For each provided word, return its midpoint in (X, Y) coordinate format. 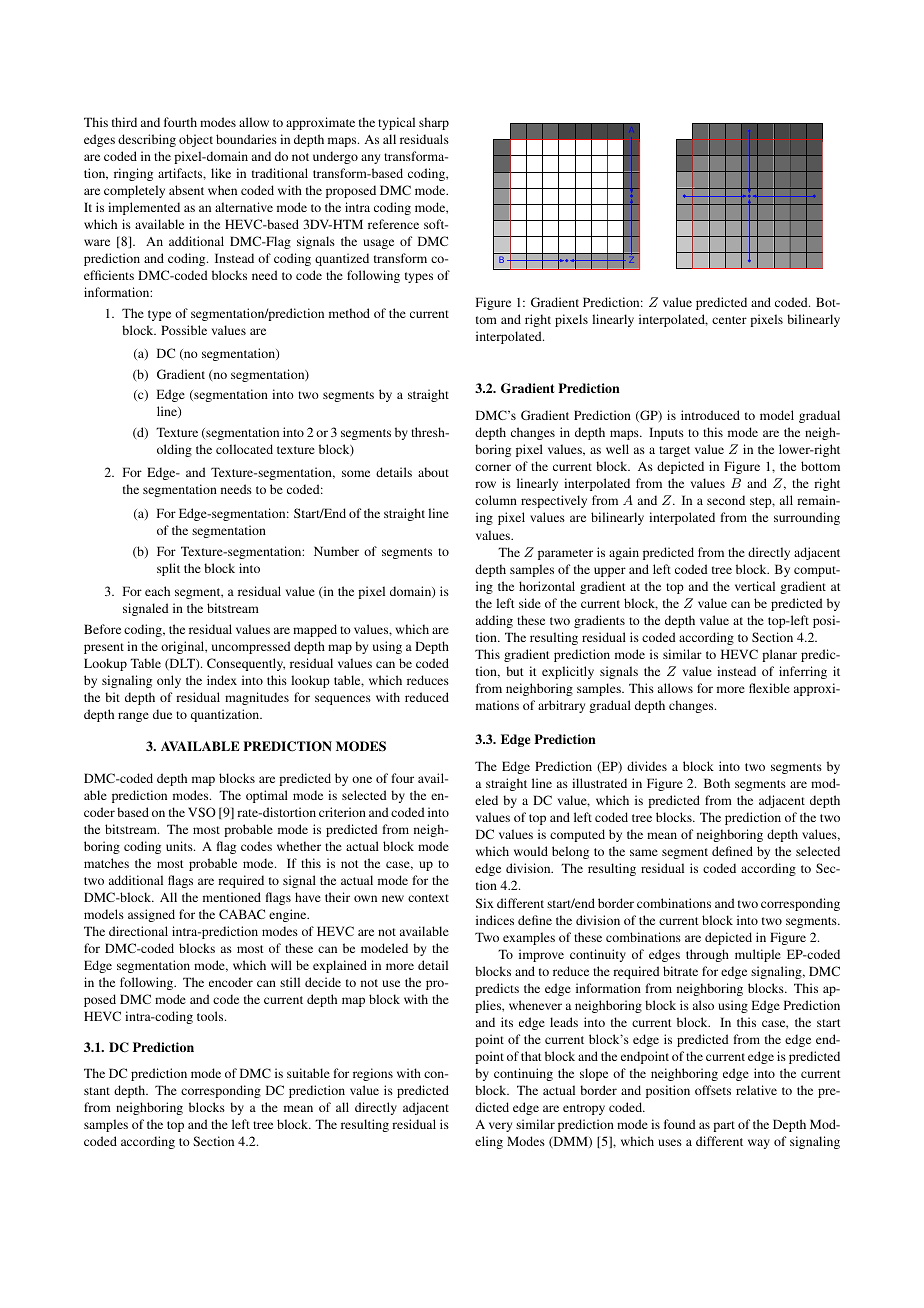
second (726, 500)
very (500, 1127)
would (531, 851)
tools (211, 1016)
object (196, 140)
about (433, 472)
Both (717, 783)
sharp (434, 123)
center (729, 320)
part (724, 1126)
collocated (244, 449)
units (180, 846)
